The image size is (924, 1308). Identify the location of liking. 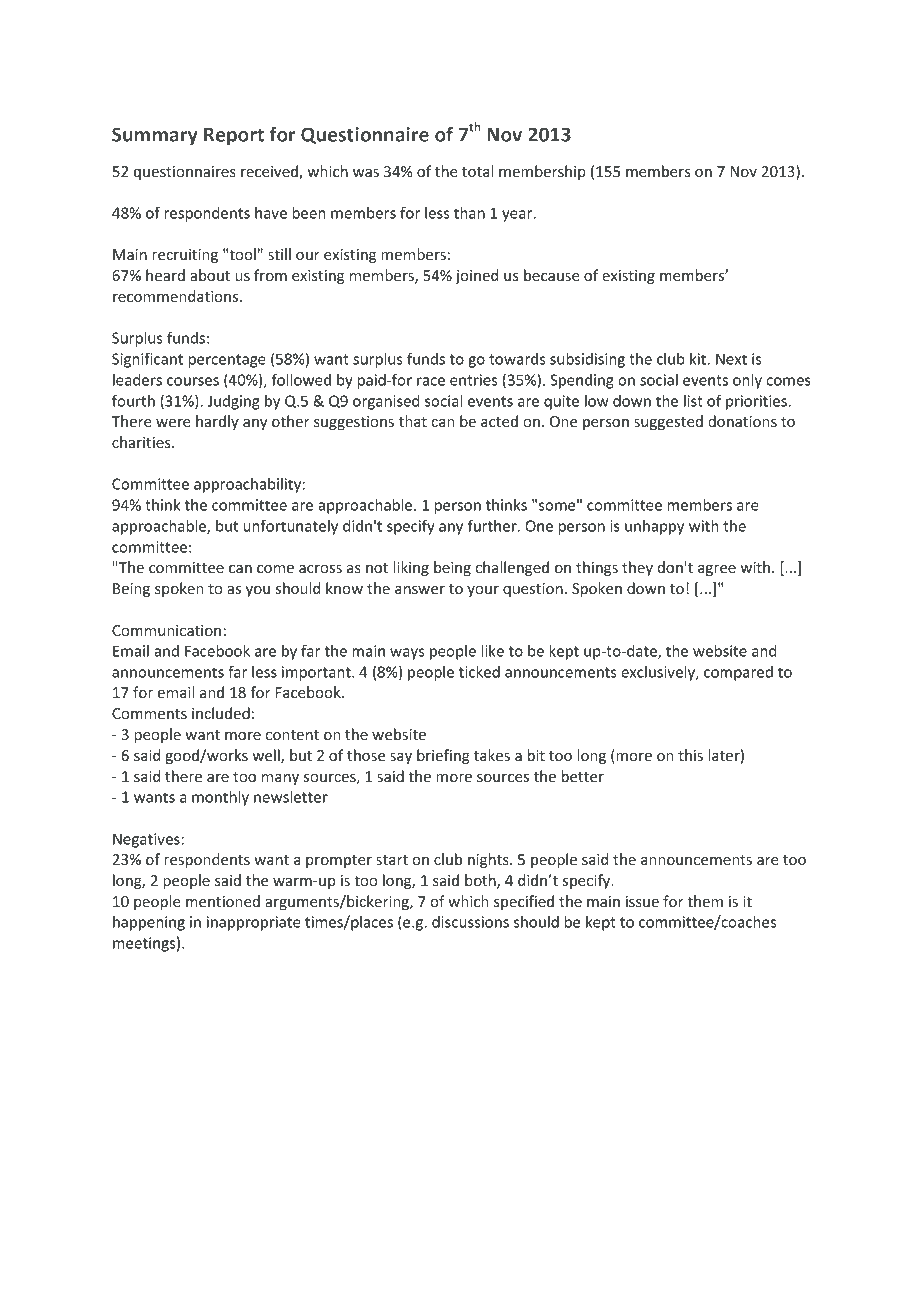
(411, 568).
